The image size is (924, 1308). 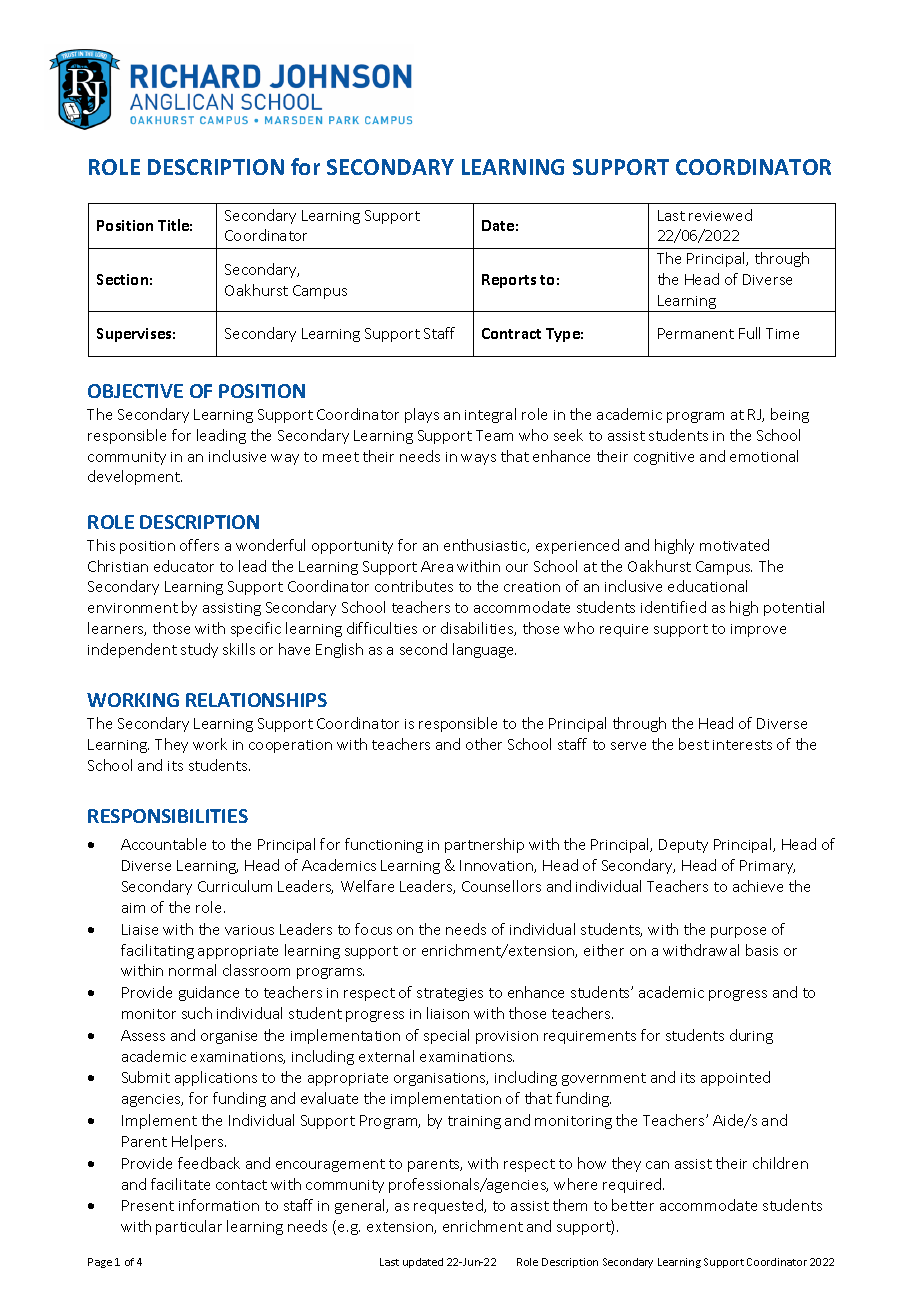 I want to click on reviewed, so click(x=720, y=215).
